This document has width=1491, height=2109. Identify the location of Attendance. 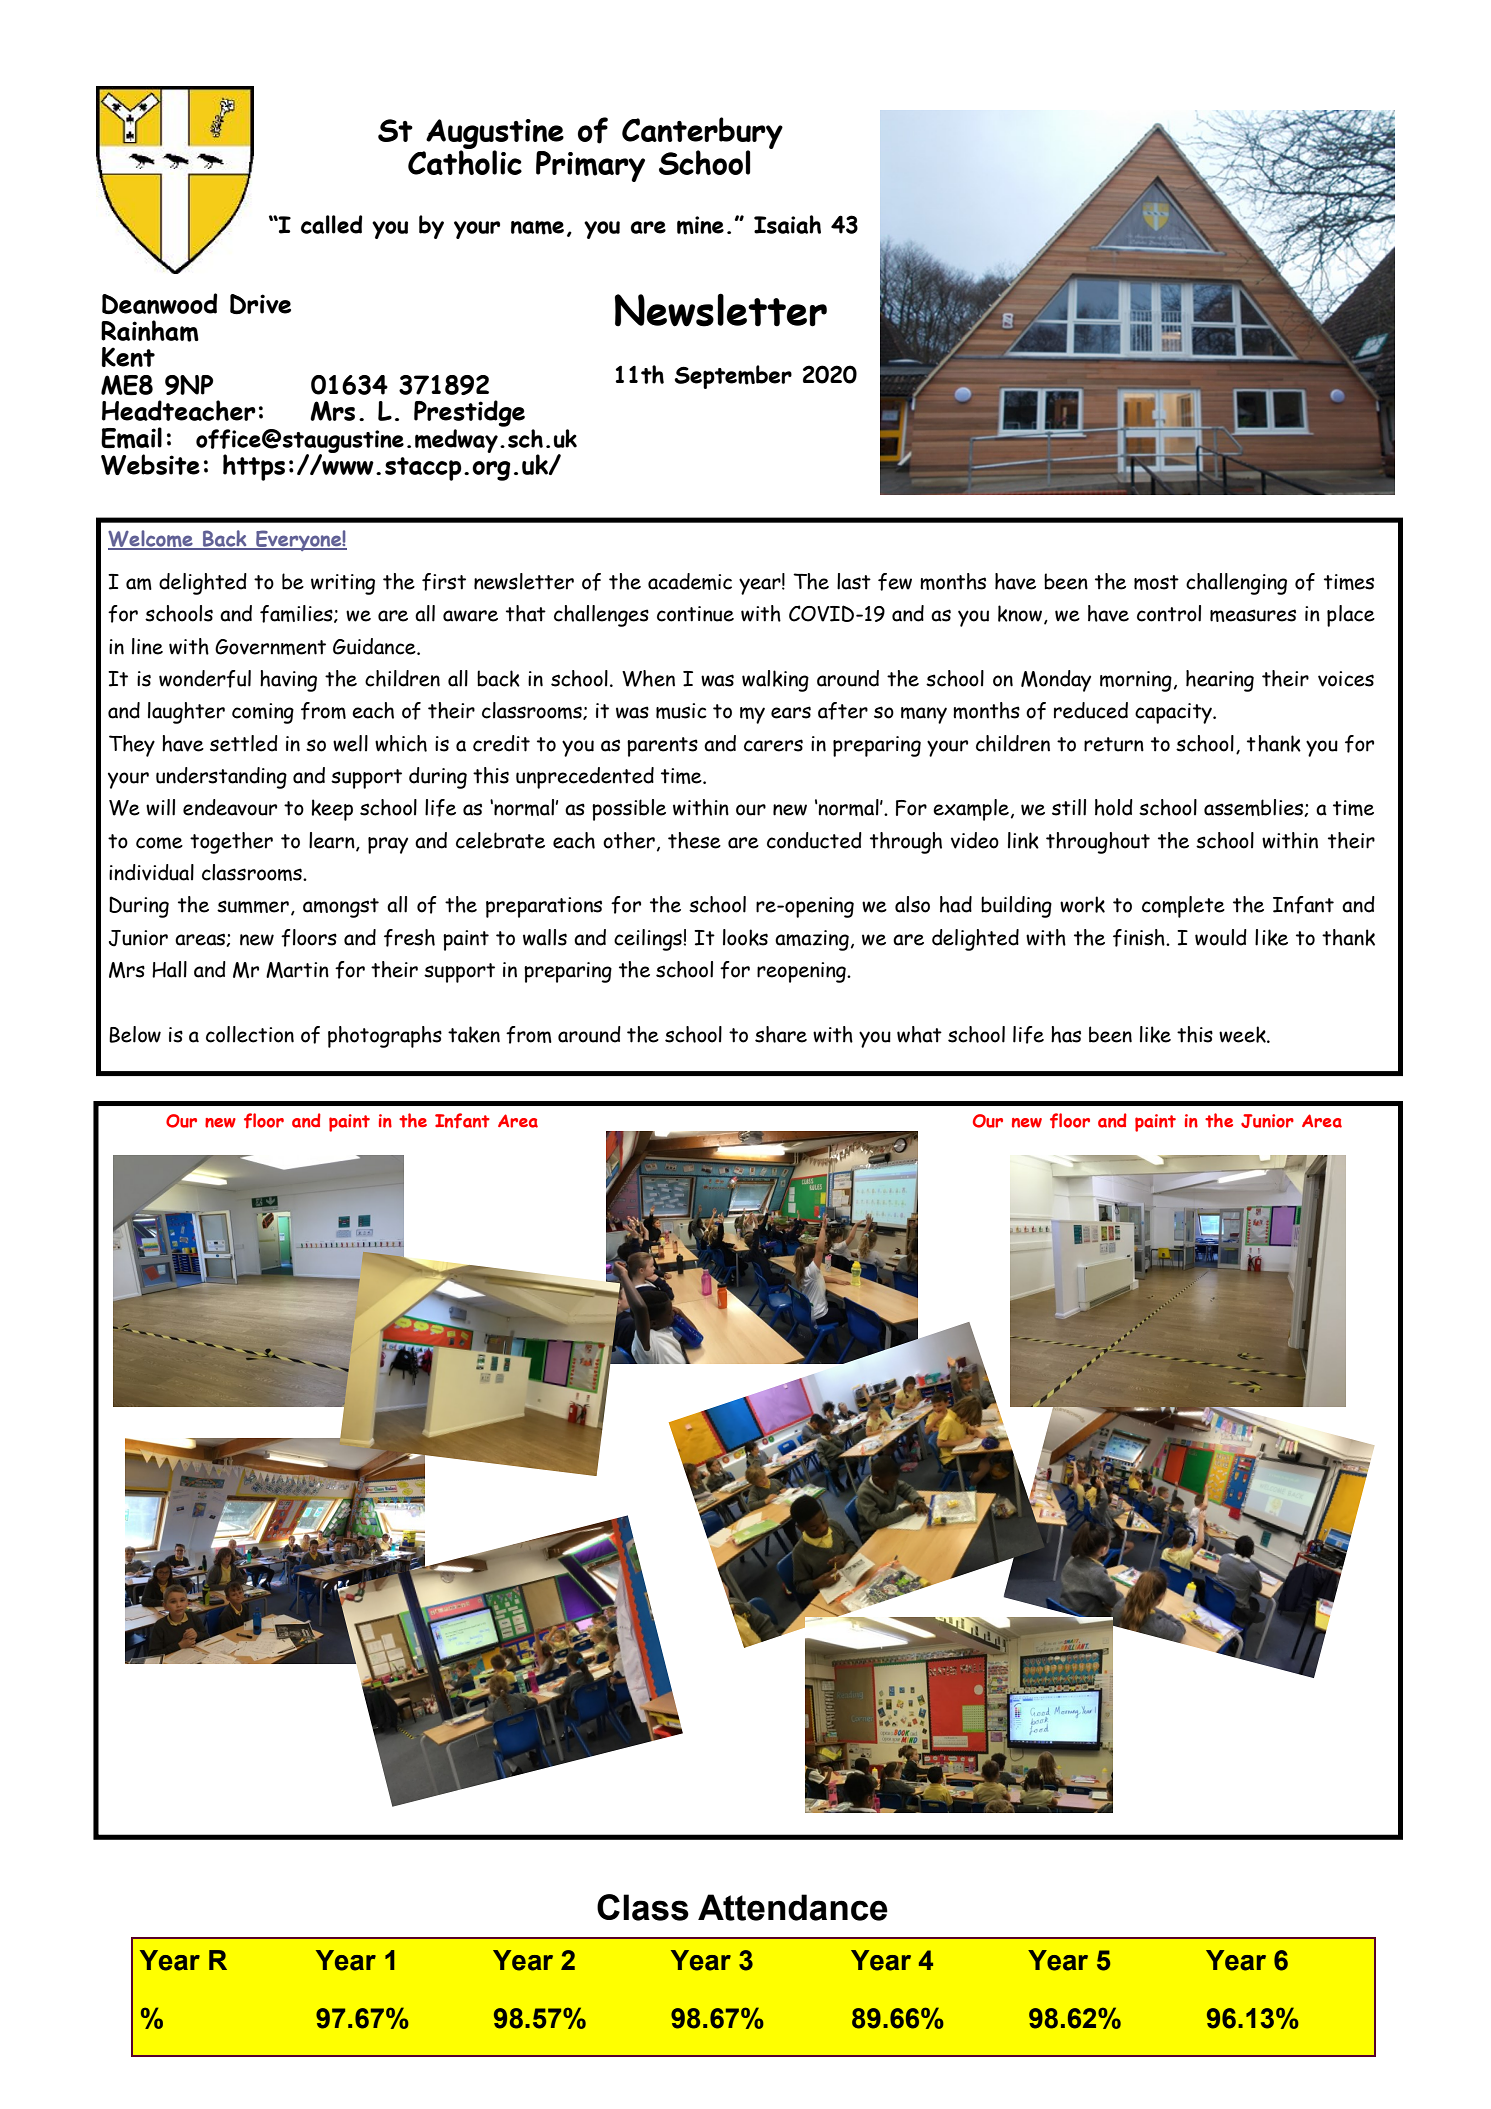
(793, 1907).
